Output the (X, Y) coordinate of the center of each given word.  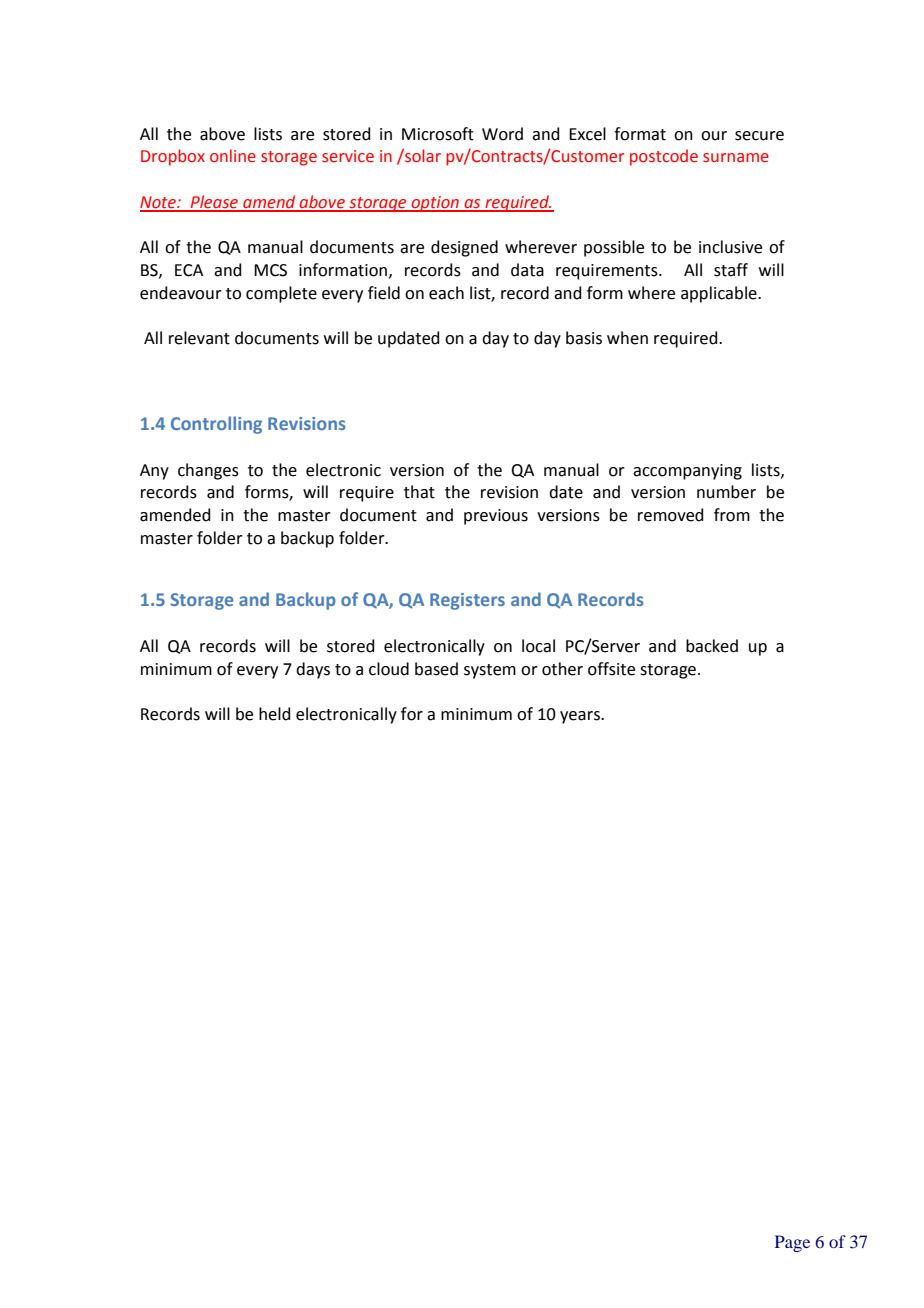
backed (712, 646)
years (581, 717)
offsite (611, 669)
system (490, 671)
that (419, 492)
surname (736, 158)
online (233, 156)
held (275, 714)
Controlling (216, 425)
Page (792, 1243)
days (313, 670)
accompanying (687, 472)
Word (502, 134)
